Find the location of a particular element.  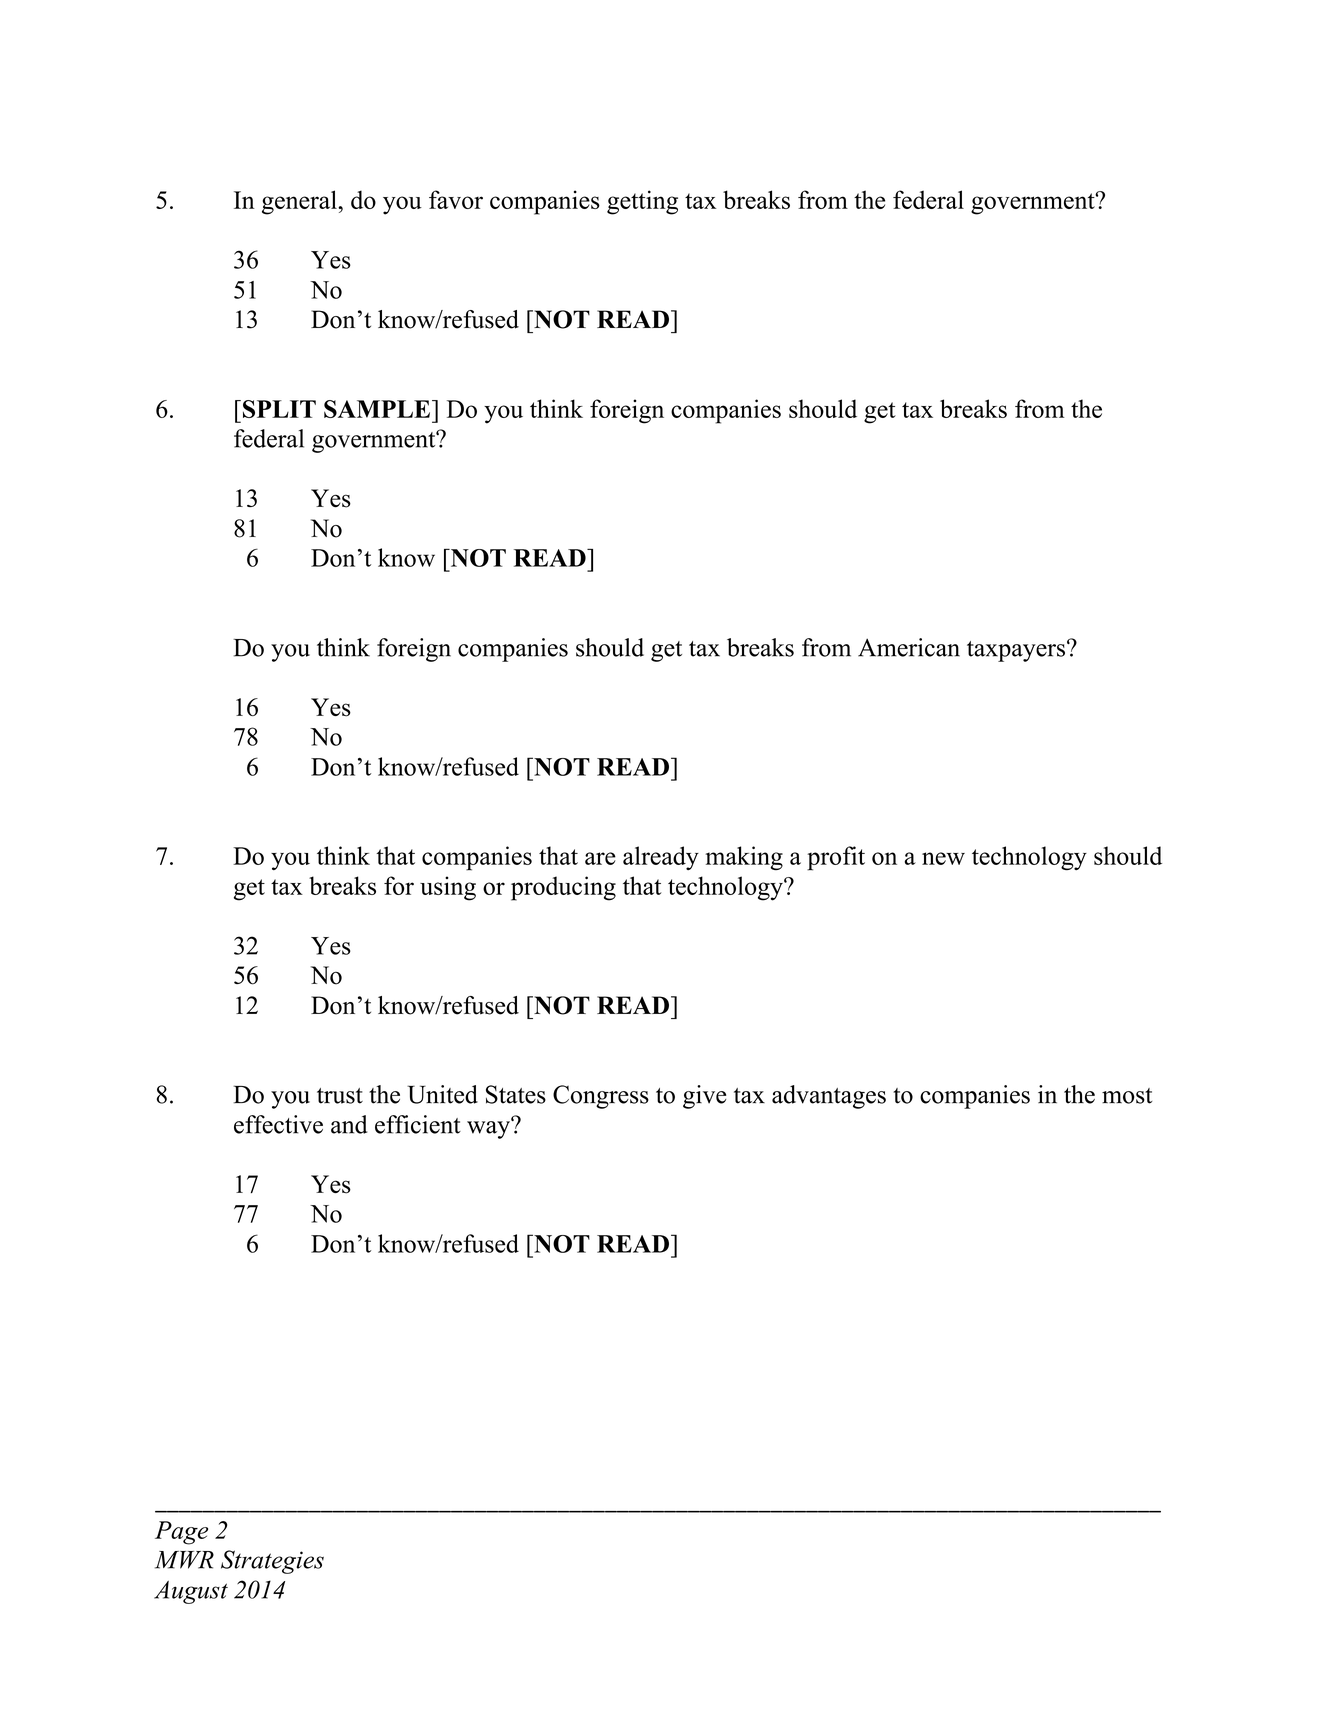

are is located at coordinates (600, 858).
